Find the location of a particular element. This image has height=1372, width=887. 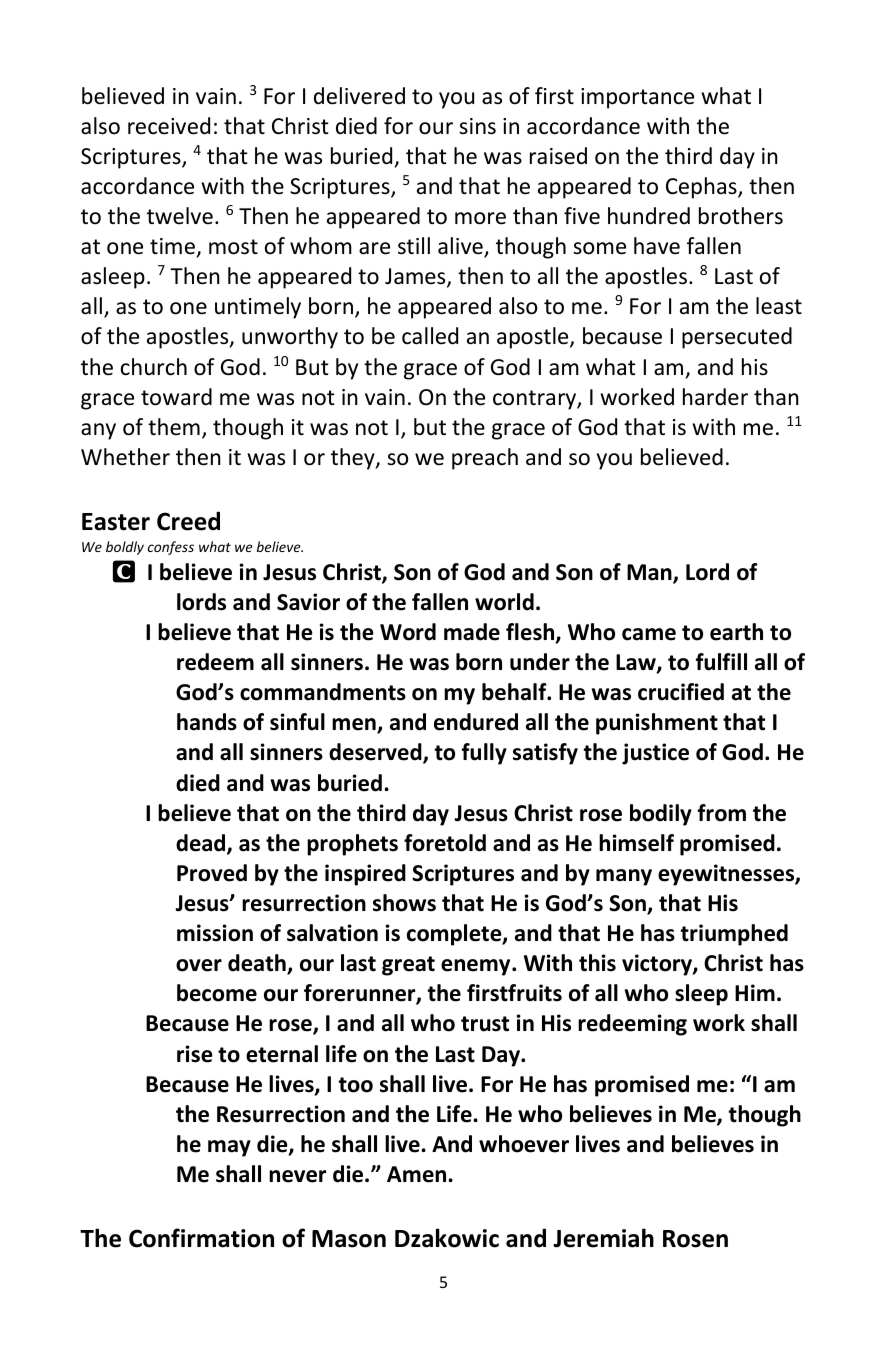

Amen is located at coordinates (418, 1174).
